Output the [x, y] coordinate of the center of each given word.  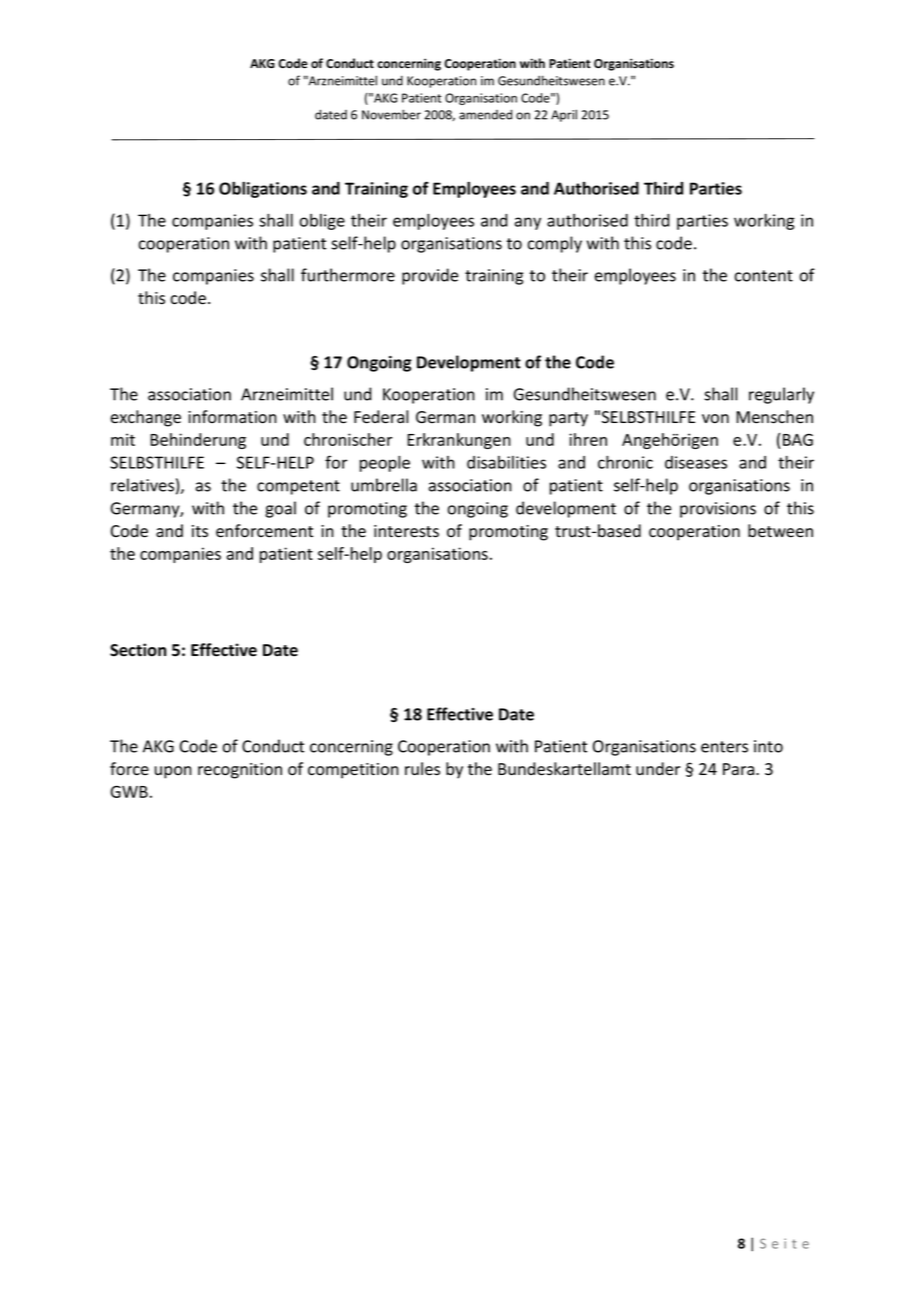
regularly [781, 395]
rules [422, 769]
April [564, 115]
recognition [240, 771]
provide [430, 276]
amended [485, 114]
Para [740, 769]
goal [280, 509]
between [780, 531]
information [232, 417]
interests [406, 531]
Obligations [263, 190]
